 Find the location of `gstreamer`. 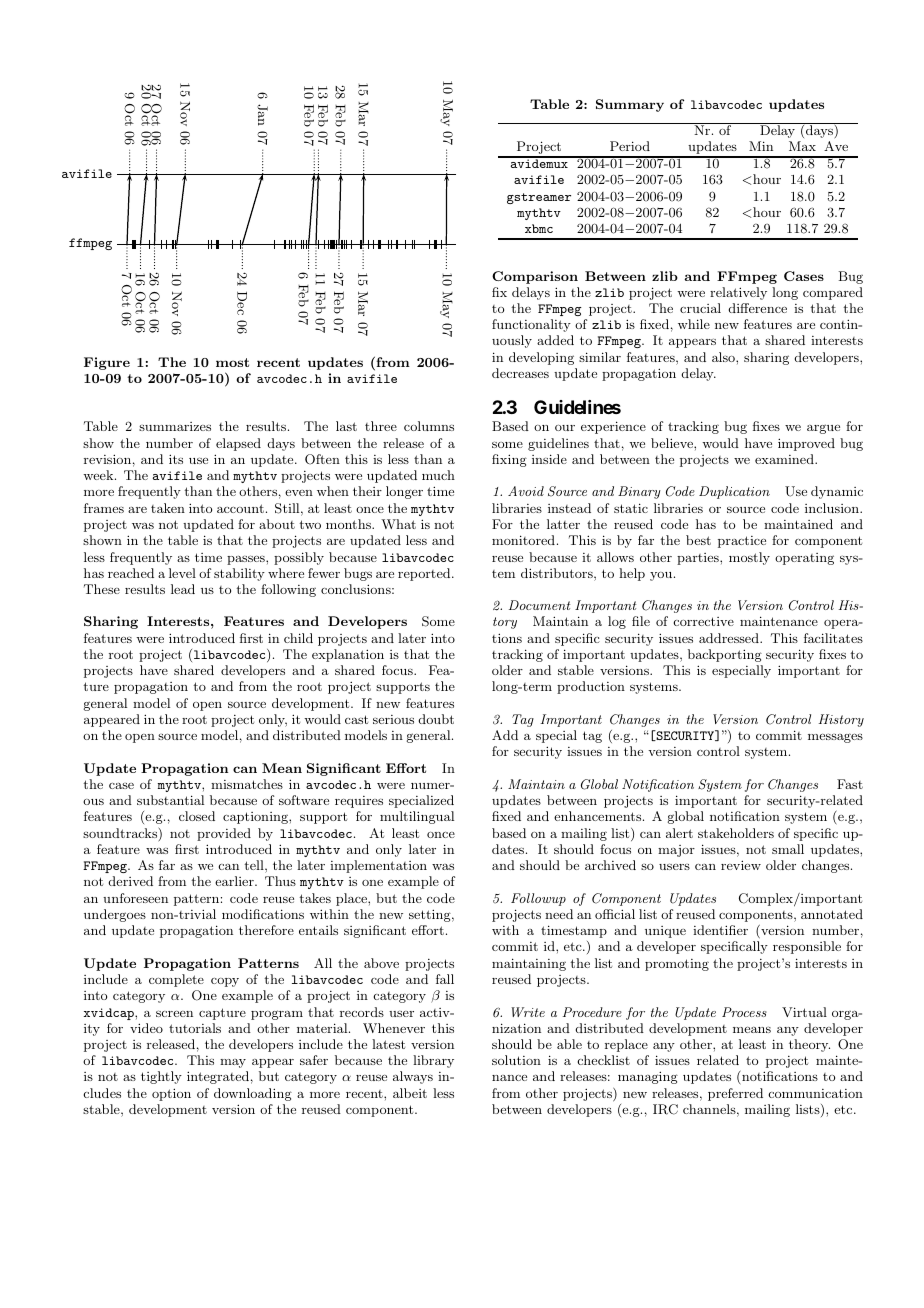

gstreamer is located at coordinates (539, 198).
